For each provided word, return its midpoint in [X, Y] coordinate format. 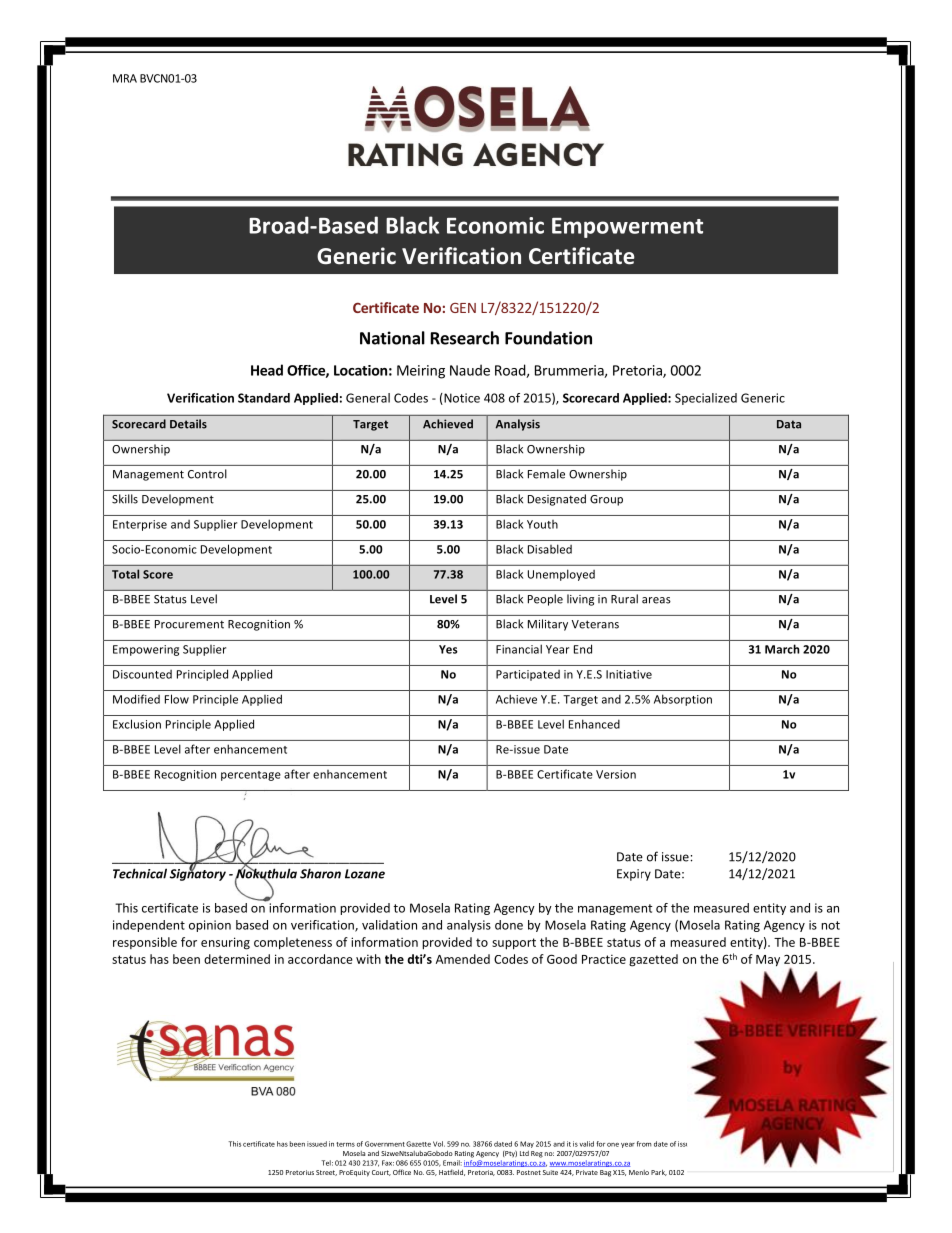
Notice [461, 399]
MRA [125, 78]
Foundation [548, 338]
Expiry [634, 875]
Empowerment [627, 228]
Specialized [706, 399]
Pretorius [300, 1172]
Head [267, 370]
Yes [448, 649]
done [509, 925]
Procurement [189, 624]
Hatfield [452, 1172]
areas [656, 600]
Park [659, 1172]
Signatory [198, 874]
